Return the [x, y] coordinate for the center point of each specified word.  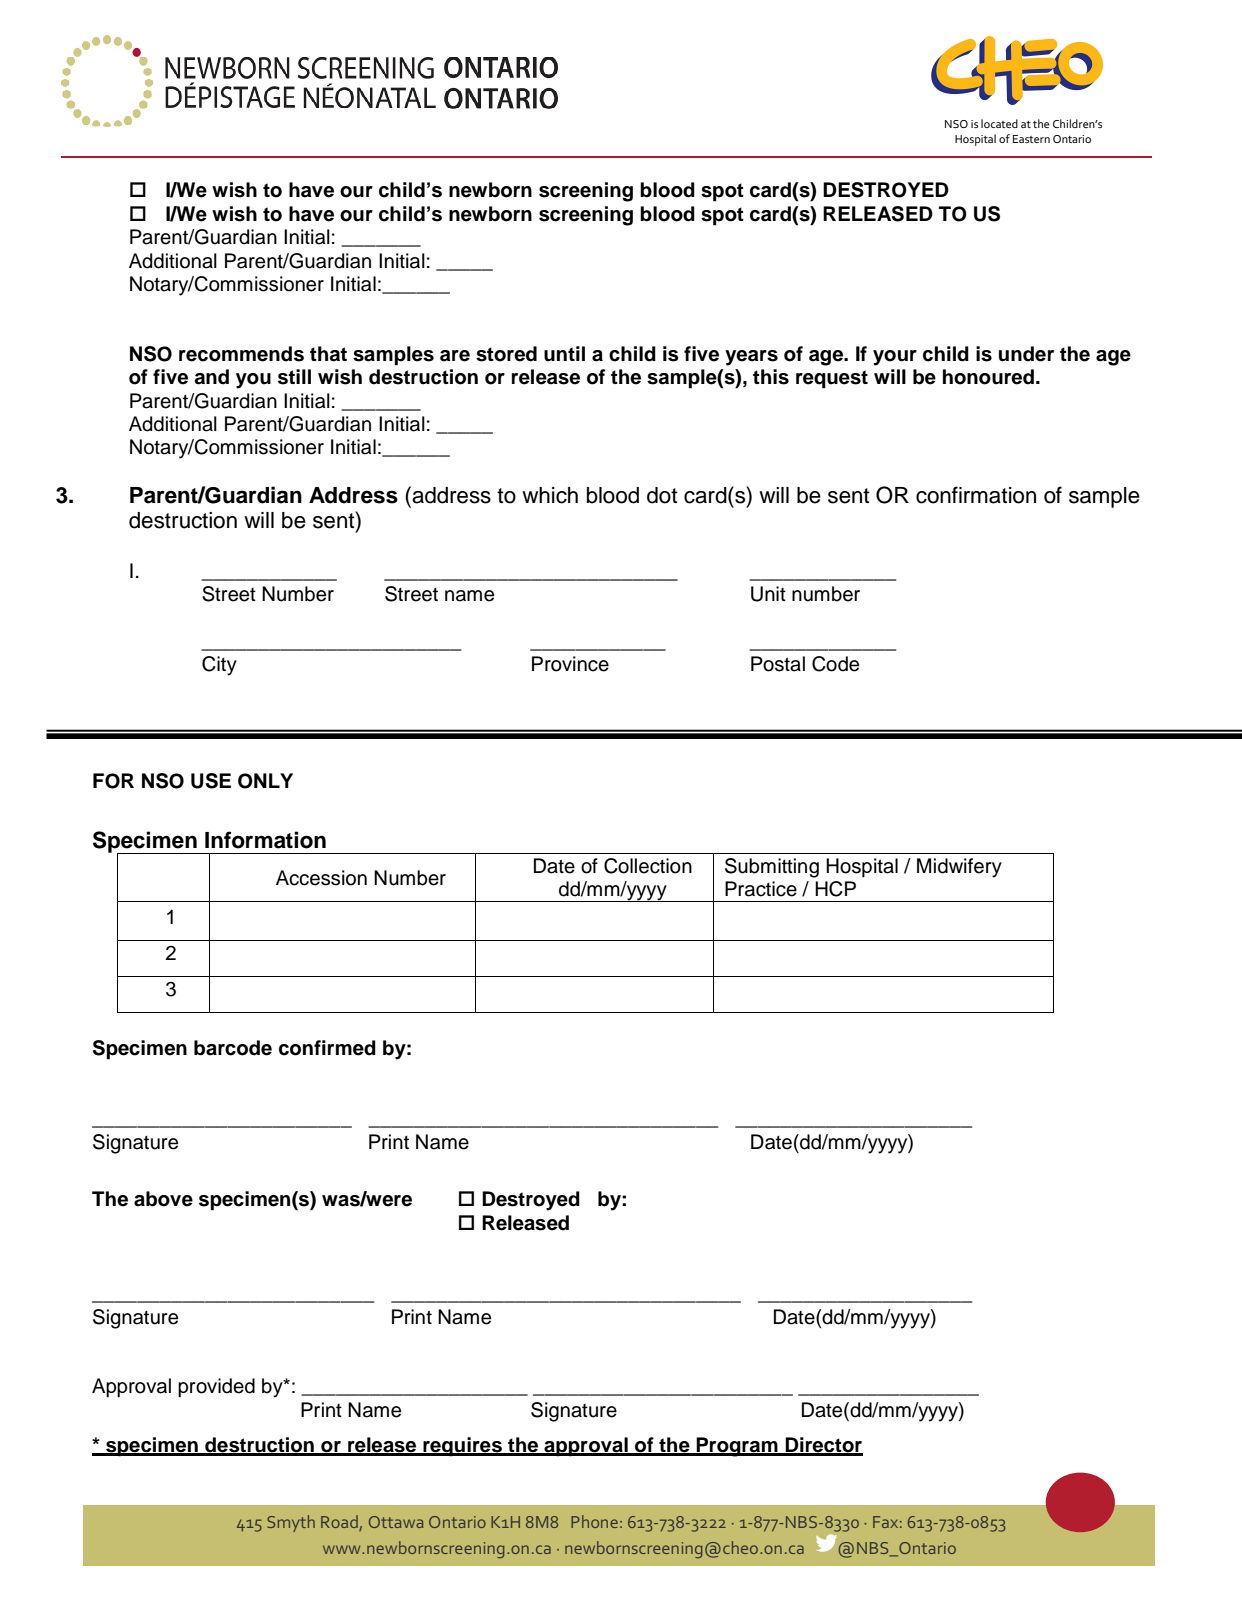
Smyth [291, 1523]
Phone [594, 1521]
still [294, 377]
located [999, 123]
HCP [835, 889]
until [564, 354]
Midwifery [959, 868]
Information [265, 840]
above [163, 1199]
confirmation [976, 495]
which [550, 495]
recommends [241, 354]
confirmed [327, 1048]
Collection [648, 866]
